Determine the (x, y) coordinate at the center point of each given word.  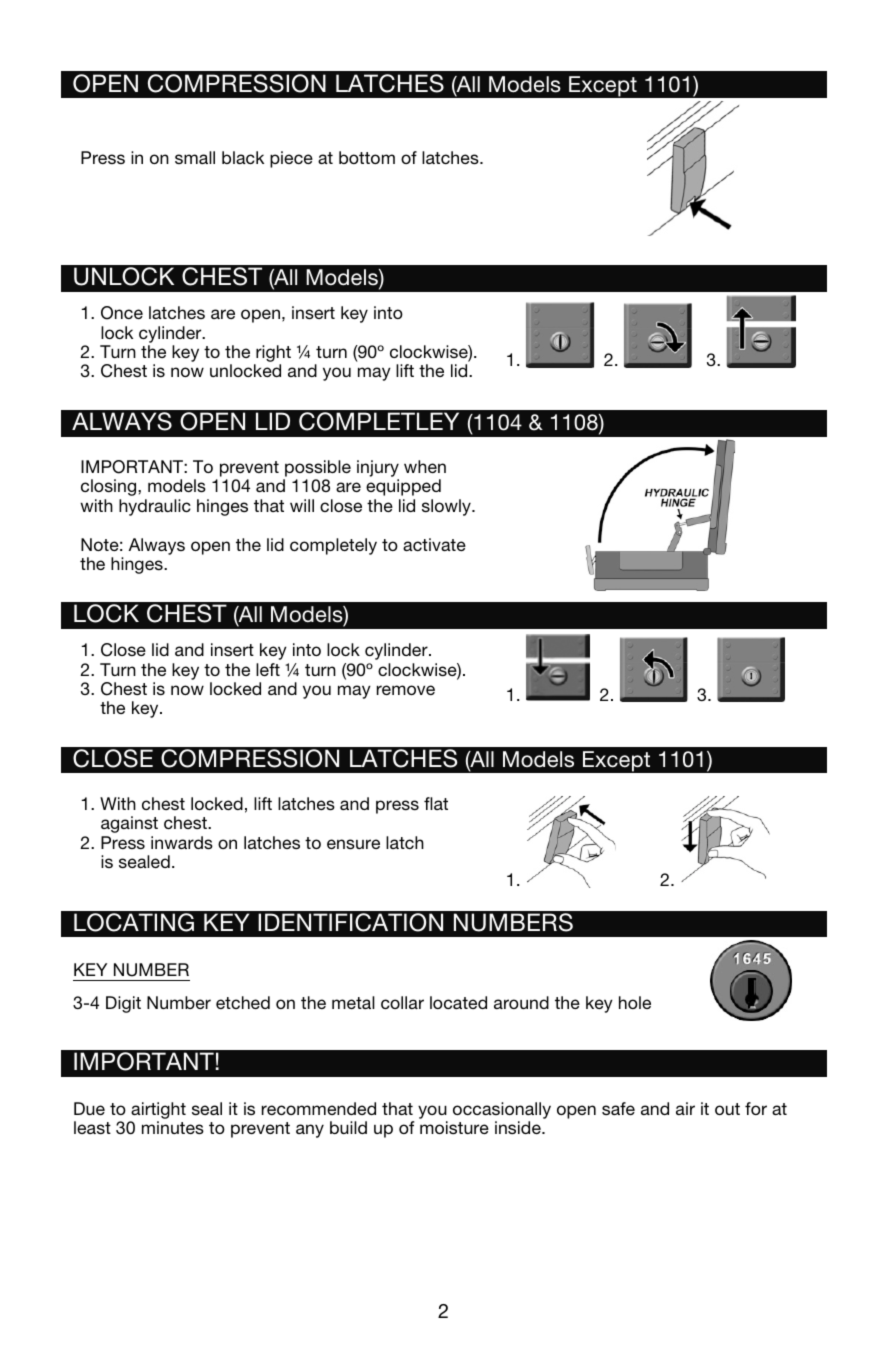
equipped (403, 487)
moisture (454, 1127)
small (195, 157)
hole (635, 1002)
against (129, 824)
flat (436, 803)
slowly (447, 507)
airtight (158, 1110)
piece (291, 159)
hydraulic (155, 507)
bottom (367, 157)
